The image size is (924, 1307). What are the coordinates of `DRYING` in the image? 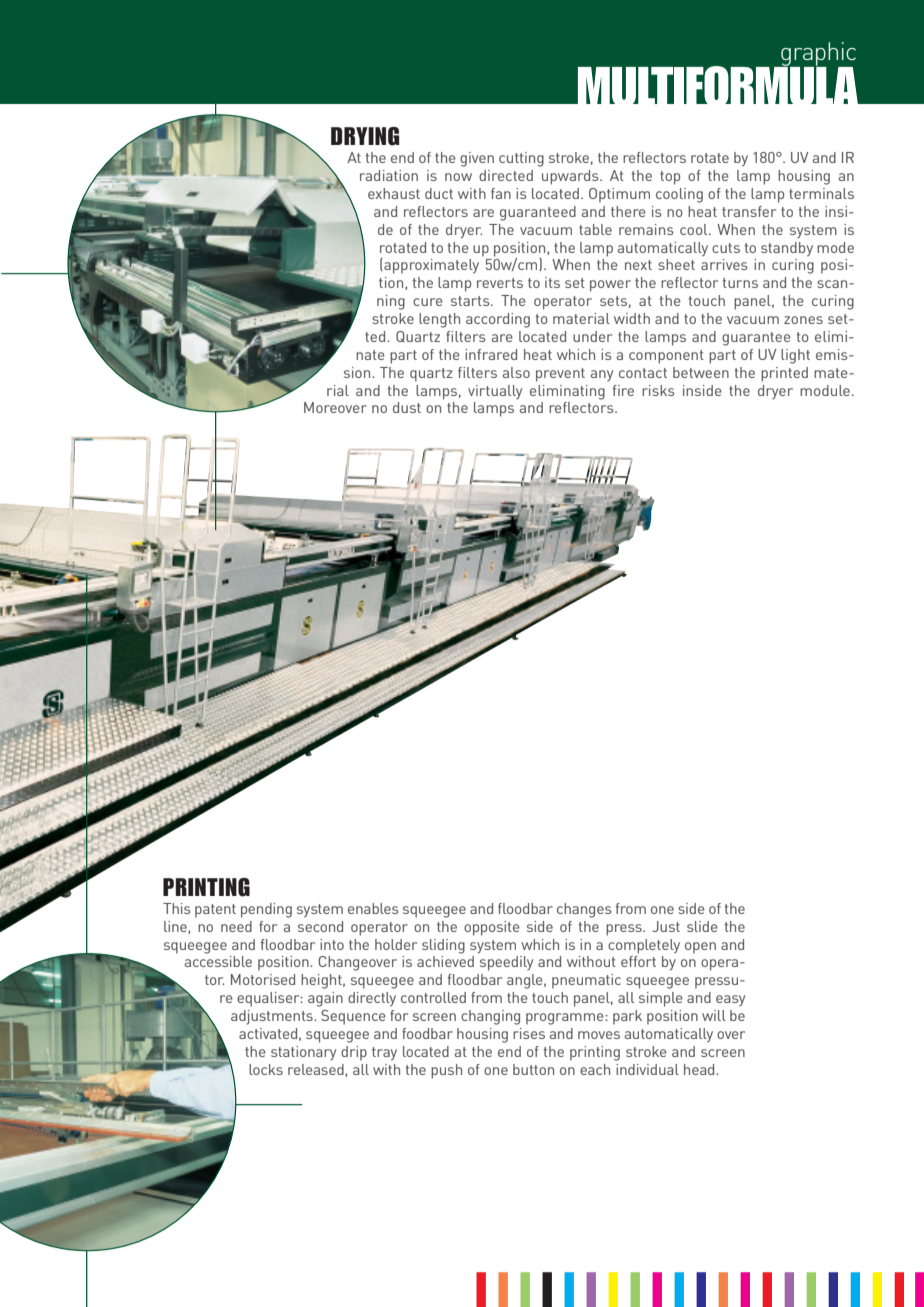 It's located at (365, 136).
